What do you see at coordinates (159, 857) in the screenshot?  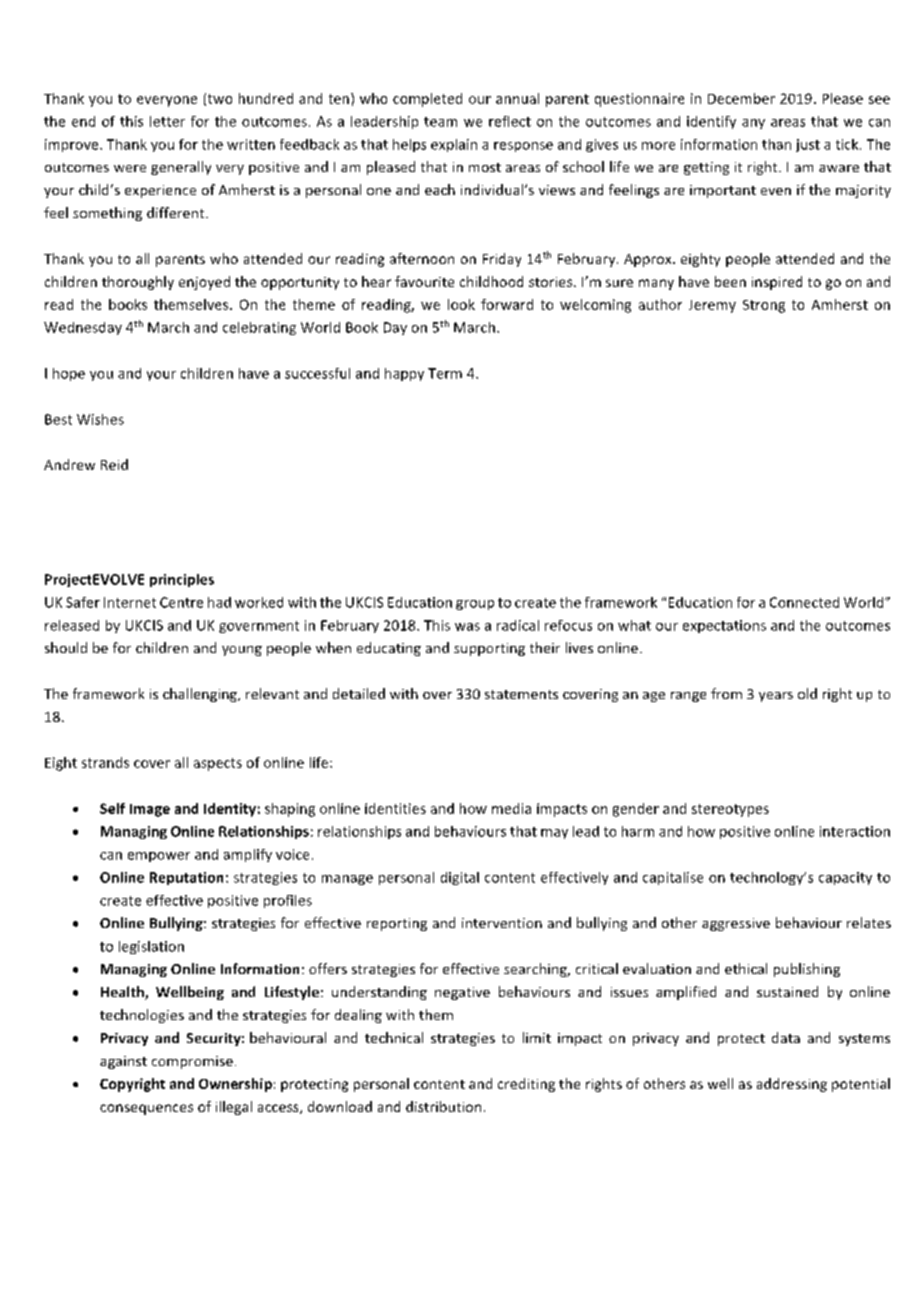 I see `empower` at bounding box center [159, 857].
